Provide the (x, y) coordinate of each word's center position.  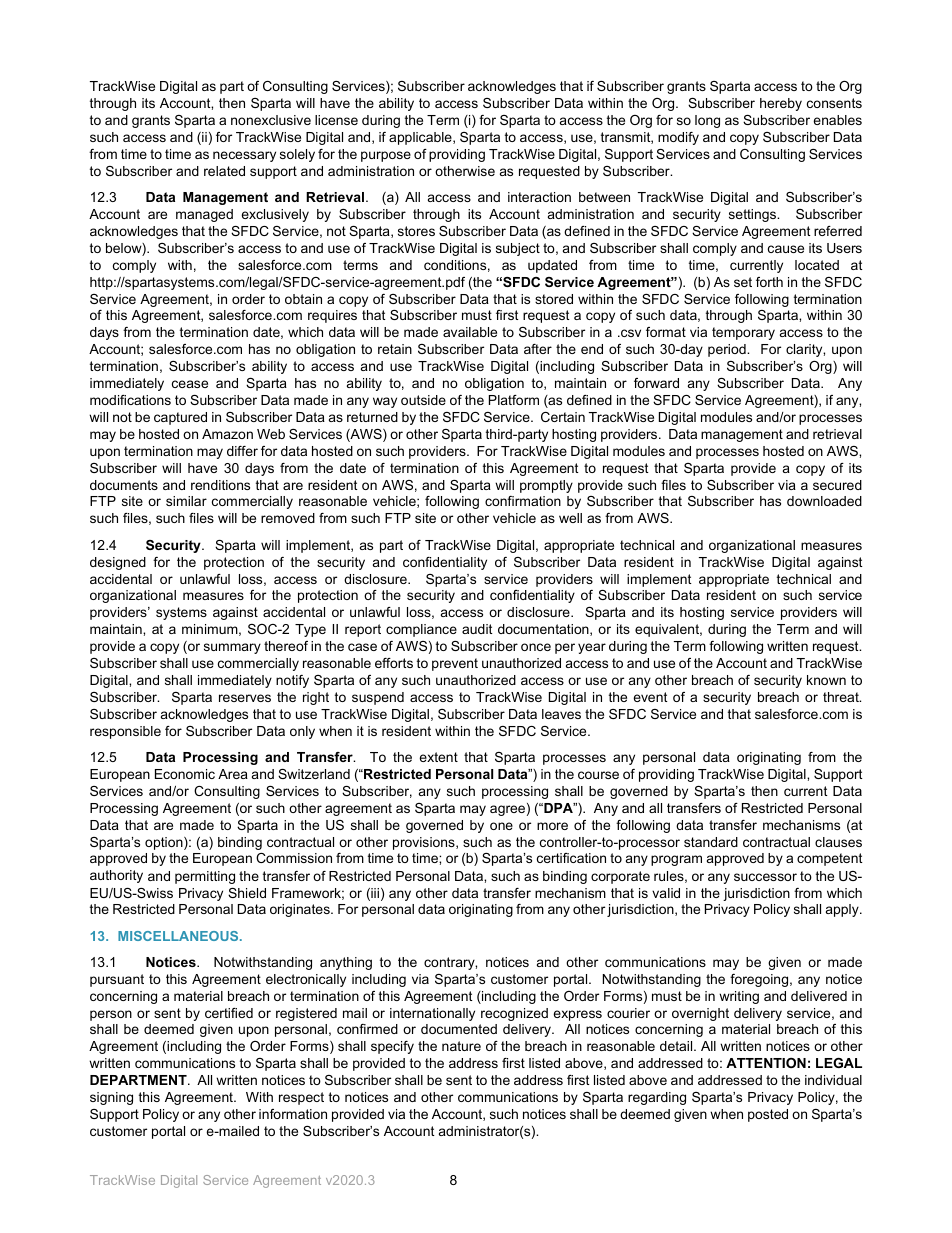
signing (111, 1098)
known (826, 680)
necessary (244, 156)
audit (477, 629)
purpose (386, 156)
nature (461, 1046)
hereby (781, 104)
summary (232, 648)
